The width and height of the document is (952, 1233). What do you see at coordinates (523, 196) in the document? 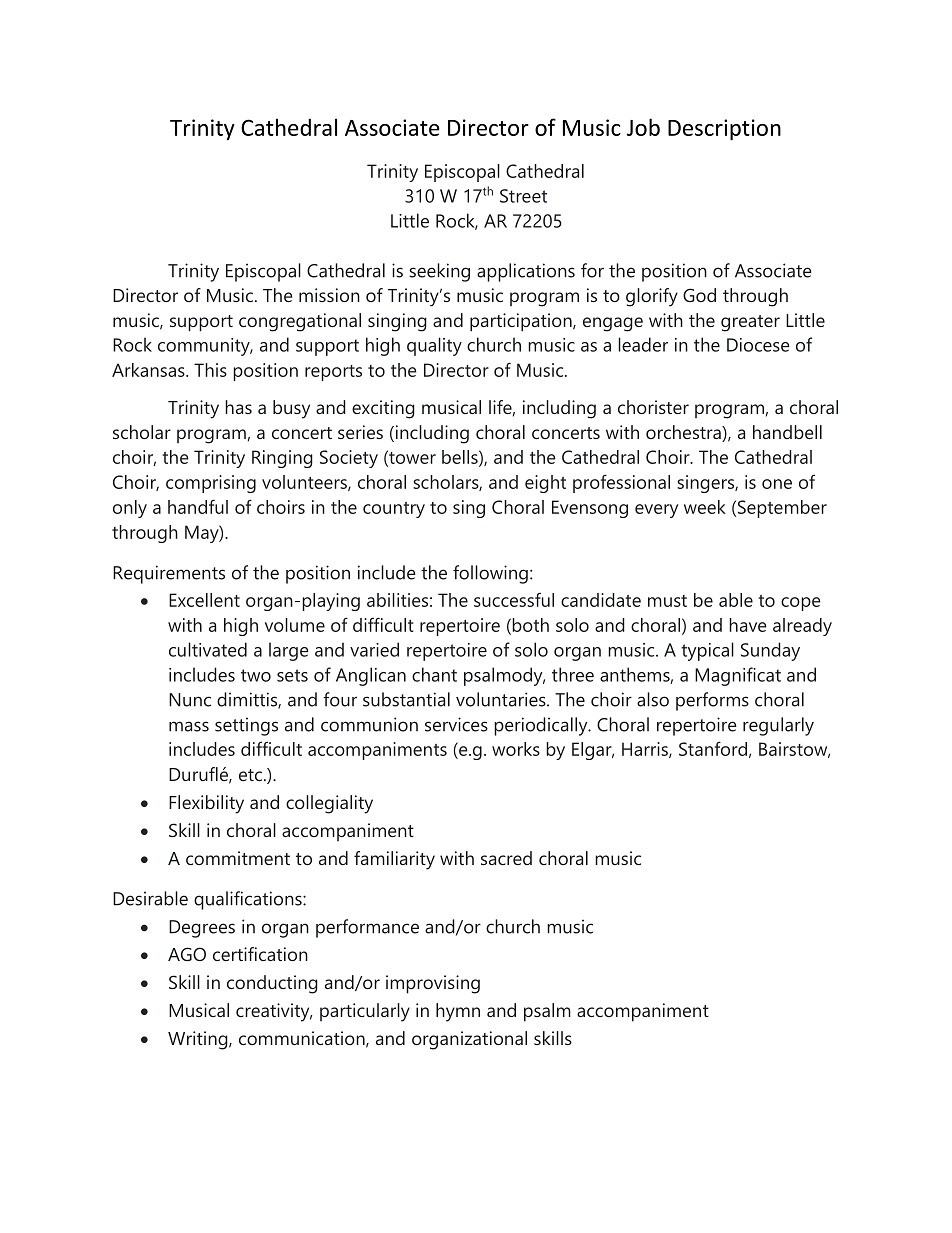
I see `Street` at bounding box center [523, 196].
